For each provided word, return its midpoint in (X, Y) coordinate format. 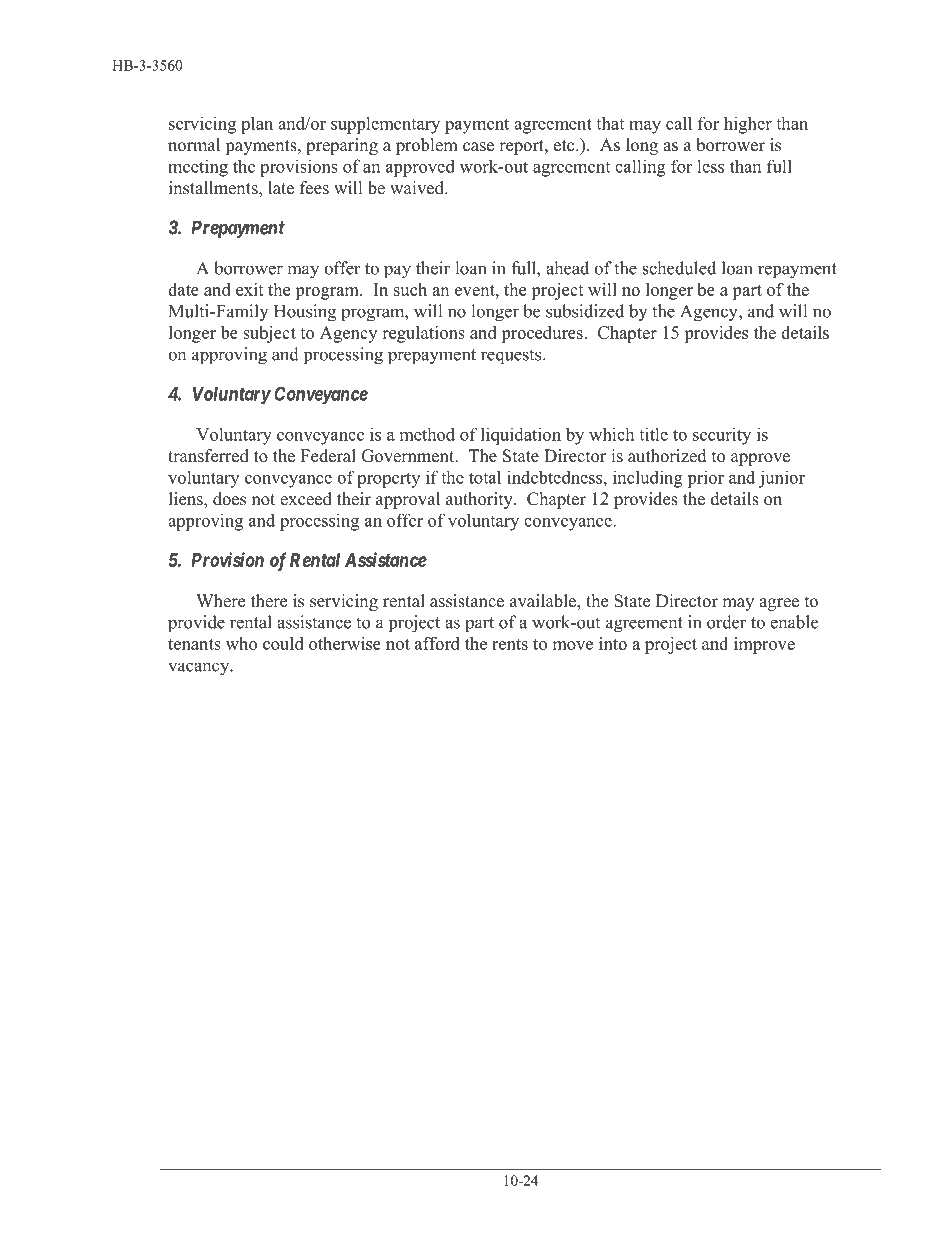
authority (480, 500)
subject (269, 334)
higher (748, 125)
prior (705, 479)
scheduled (679, 268)
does (229, 499)
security (722, 436)
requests (512, 356)
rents (510, 644)
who (241, 643)
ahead (567, 268)
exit (250, 289)
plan (257, 125)
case (478, 147)
